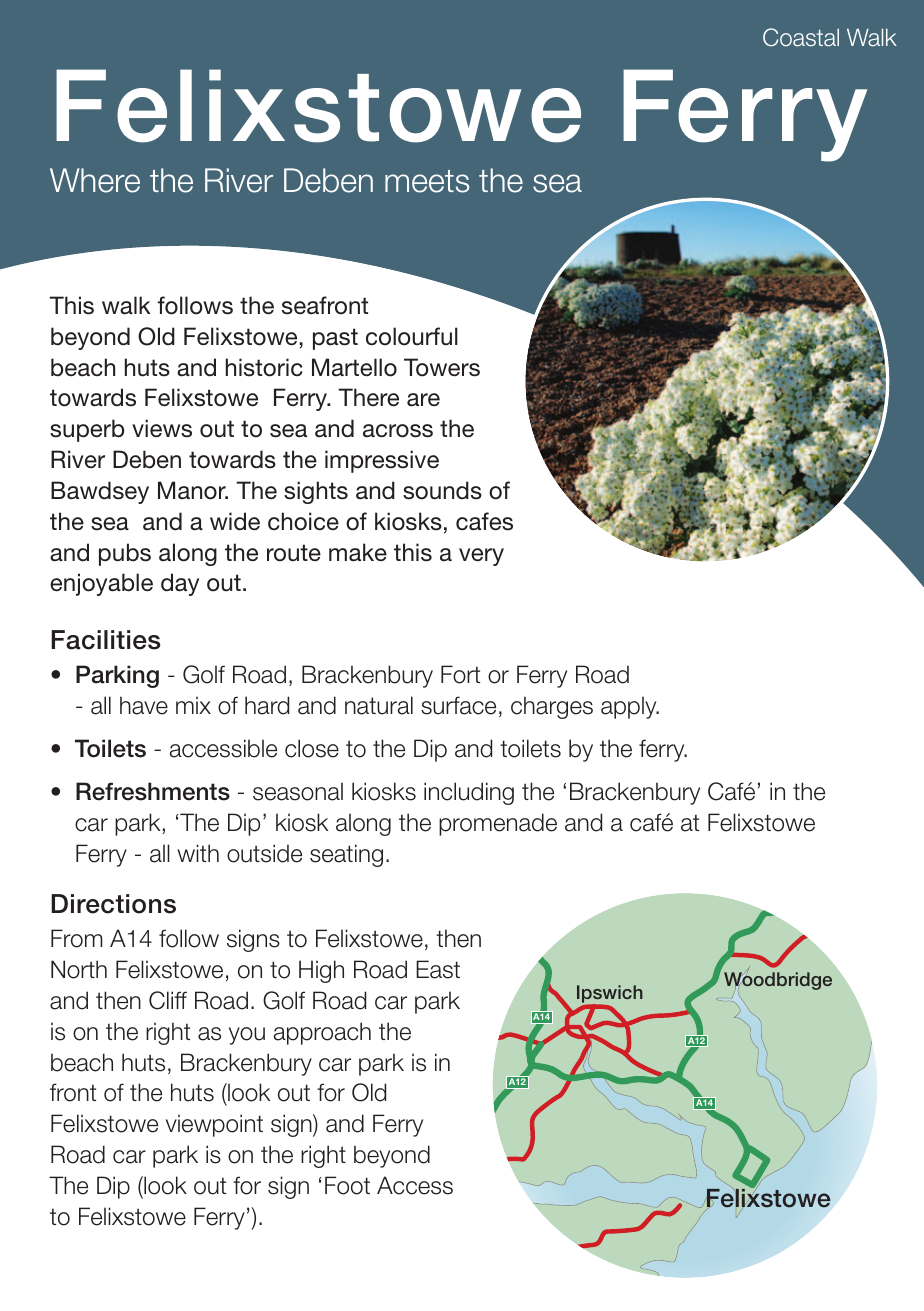  What do you see at coordinates (95, 180) in the page?
I see `Where` at bounding box center [95, 180].
